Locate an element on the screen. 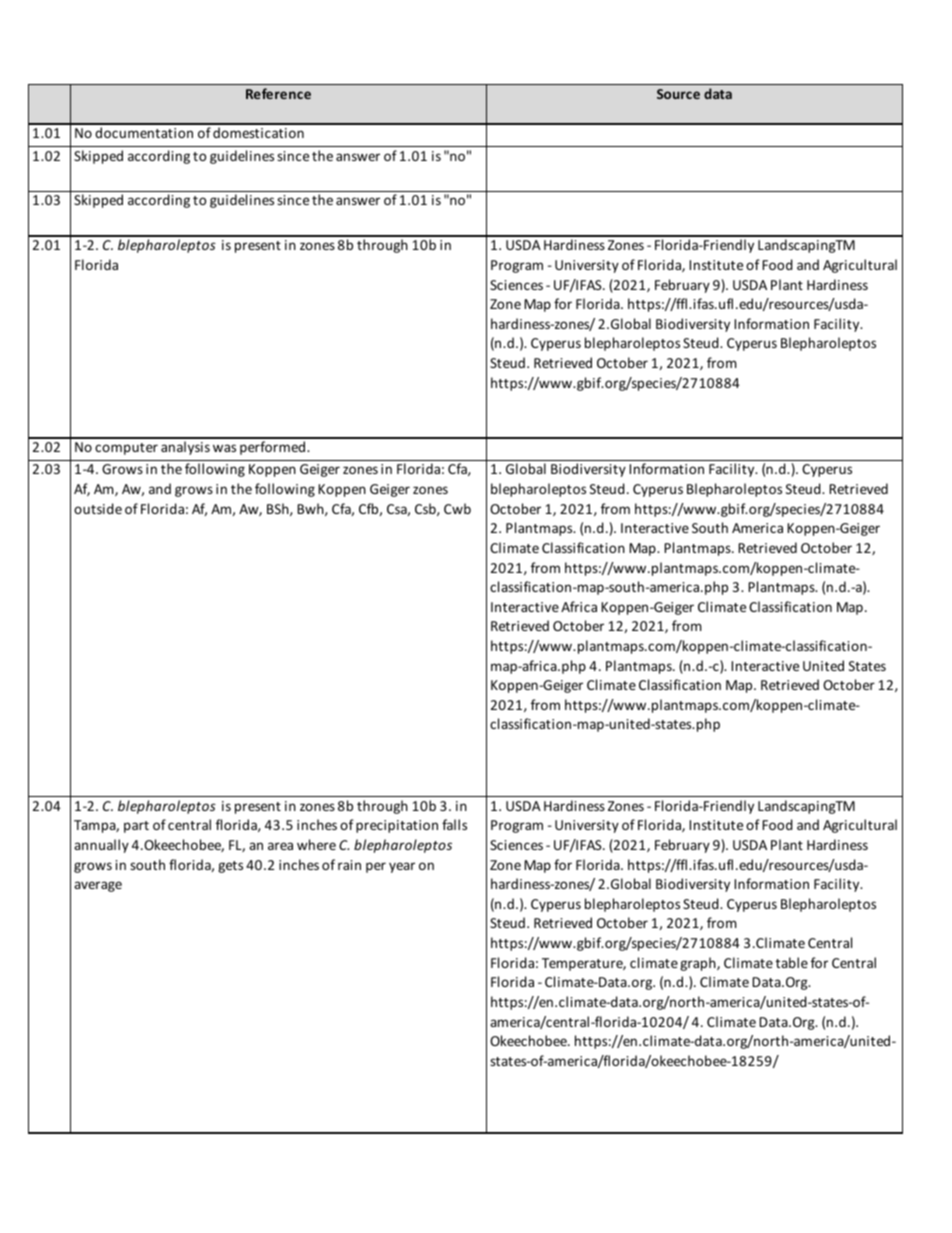 This screenshot has height=1233, width=952. precipitation is located at coordinates (397, 826).
